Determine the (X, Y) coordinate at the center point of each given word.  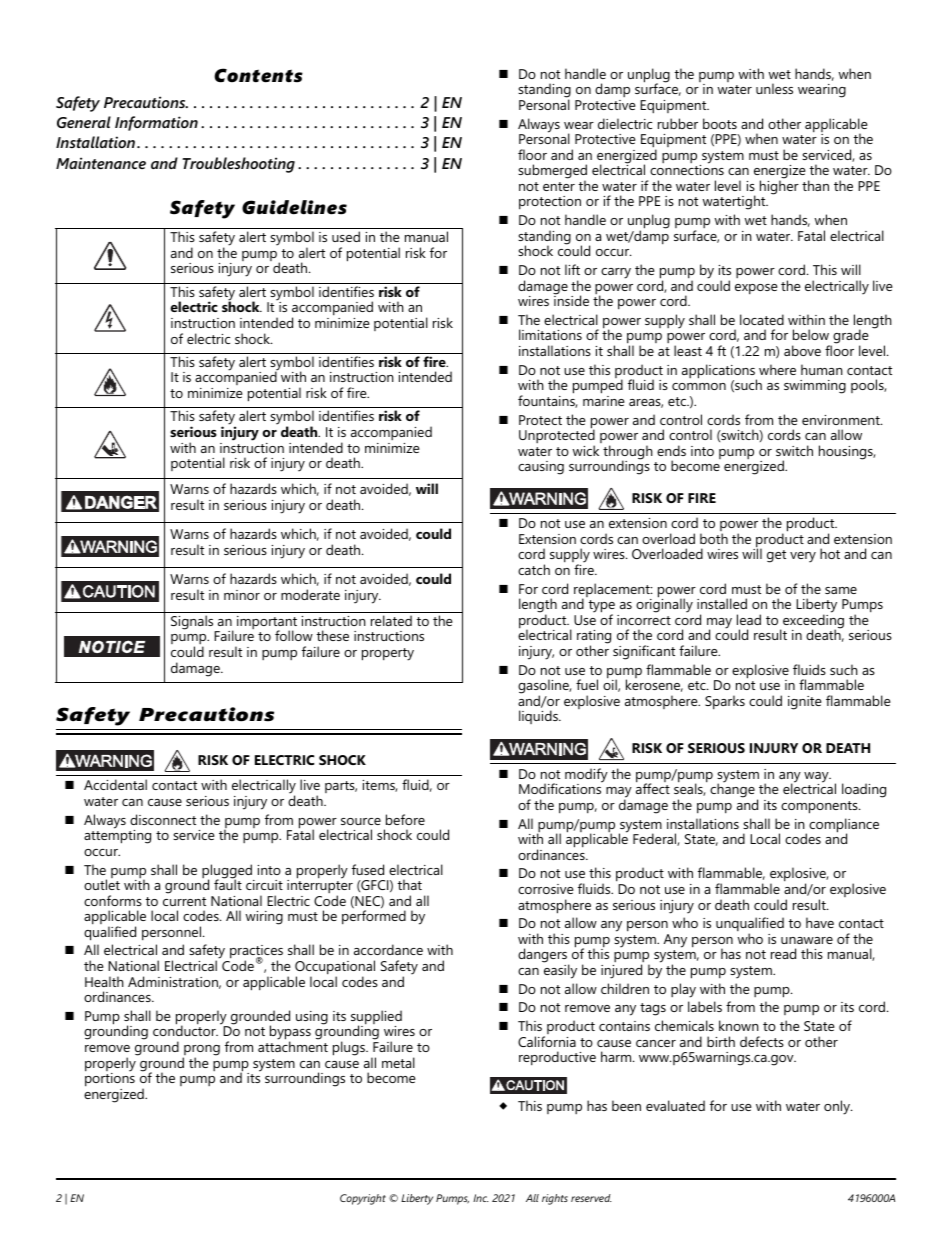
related (391, 620)
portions (110, 1078)
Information (156, 123)
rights (555, 1199)
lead (749, 619)
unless (774, 88)
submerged (552, 173)
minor (242, 595)
